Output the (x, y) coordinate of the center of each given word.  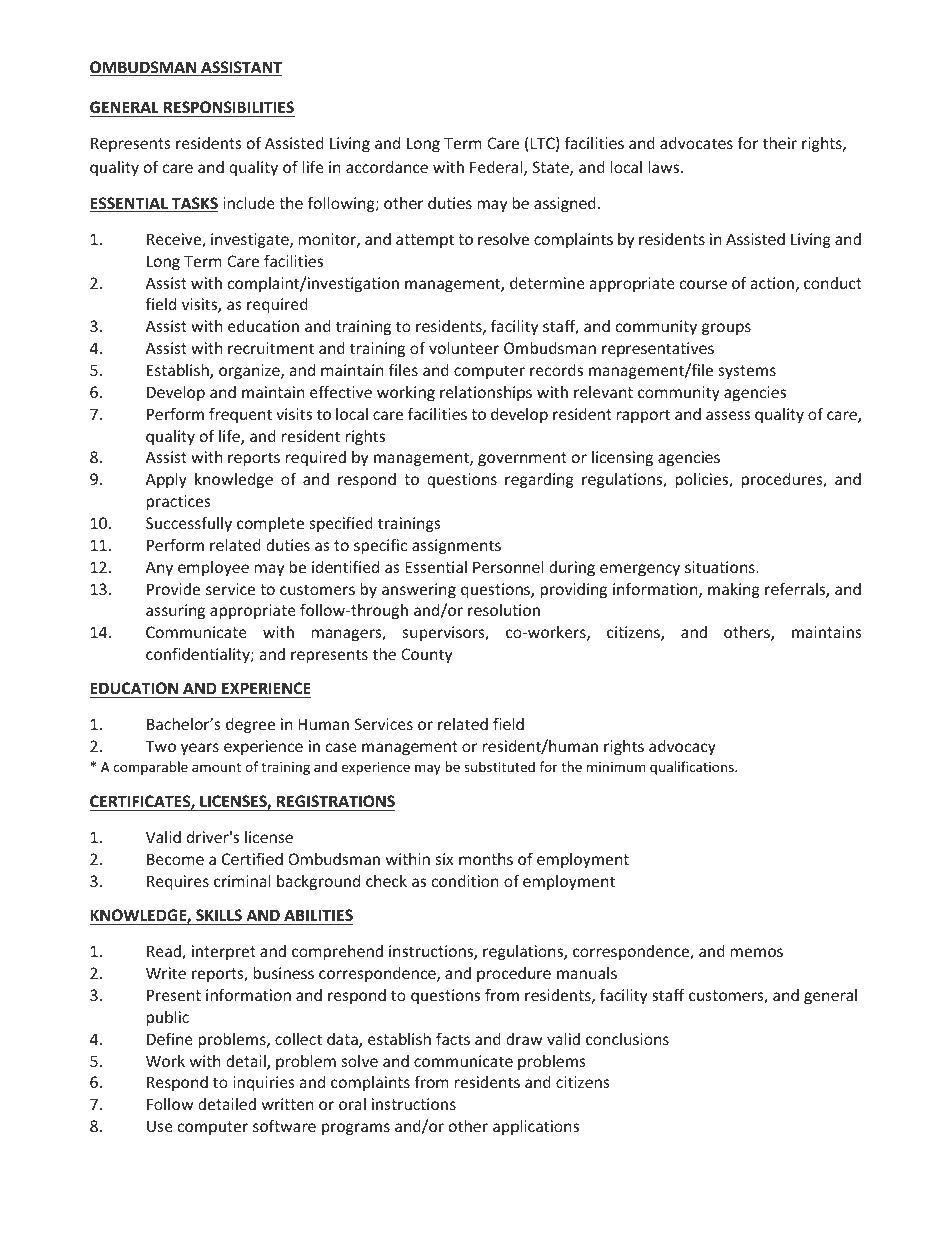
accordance (387, 167)
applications (536, 1127)
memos (757, 952)
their (780, 143)
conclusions (627, 1039)
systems (747, 372)
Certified (252, 858)
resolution (504, 610)
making (734, 590)
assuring (175, 611)
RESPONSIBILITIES (229, 107)
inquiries (264, 1083)
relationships (486, 393)
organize (250, 371)
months (486, 859)
